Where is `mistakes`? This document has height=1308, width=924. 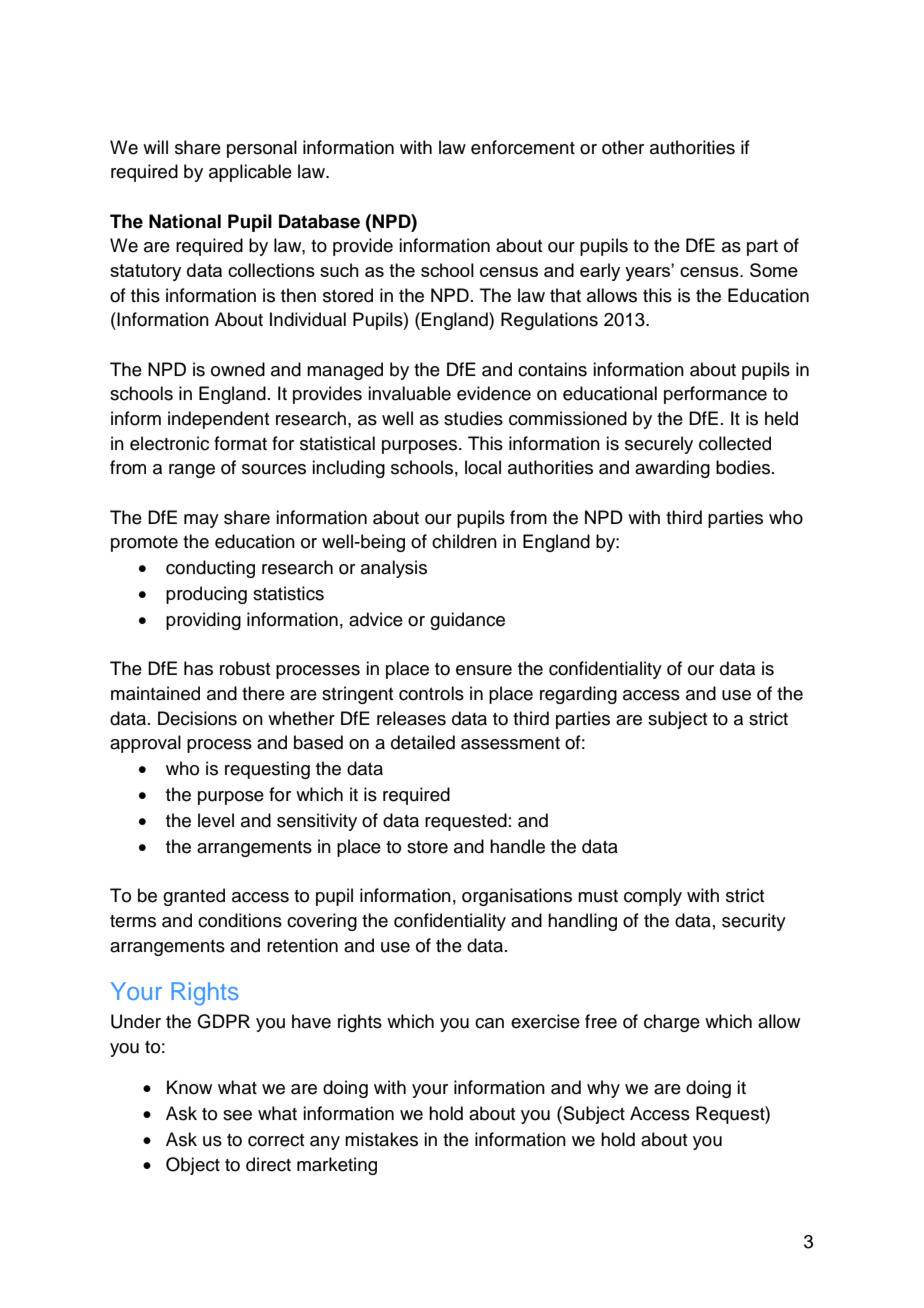 mistakes is located at coordinates (381, 1139).
